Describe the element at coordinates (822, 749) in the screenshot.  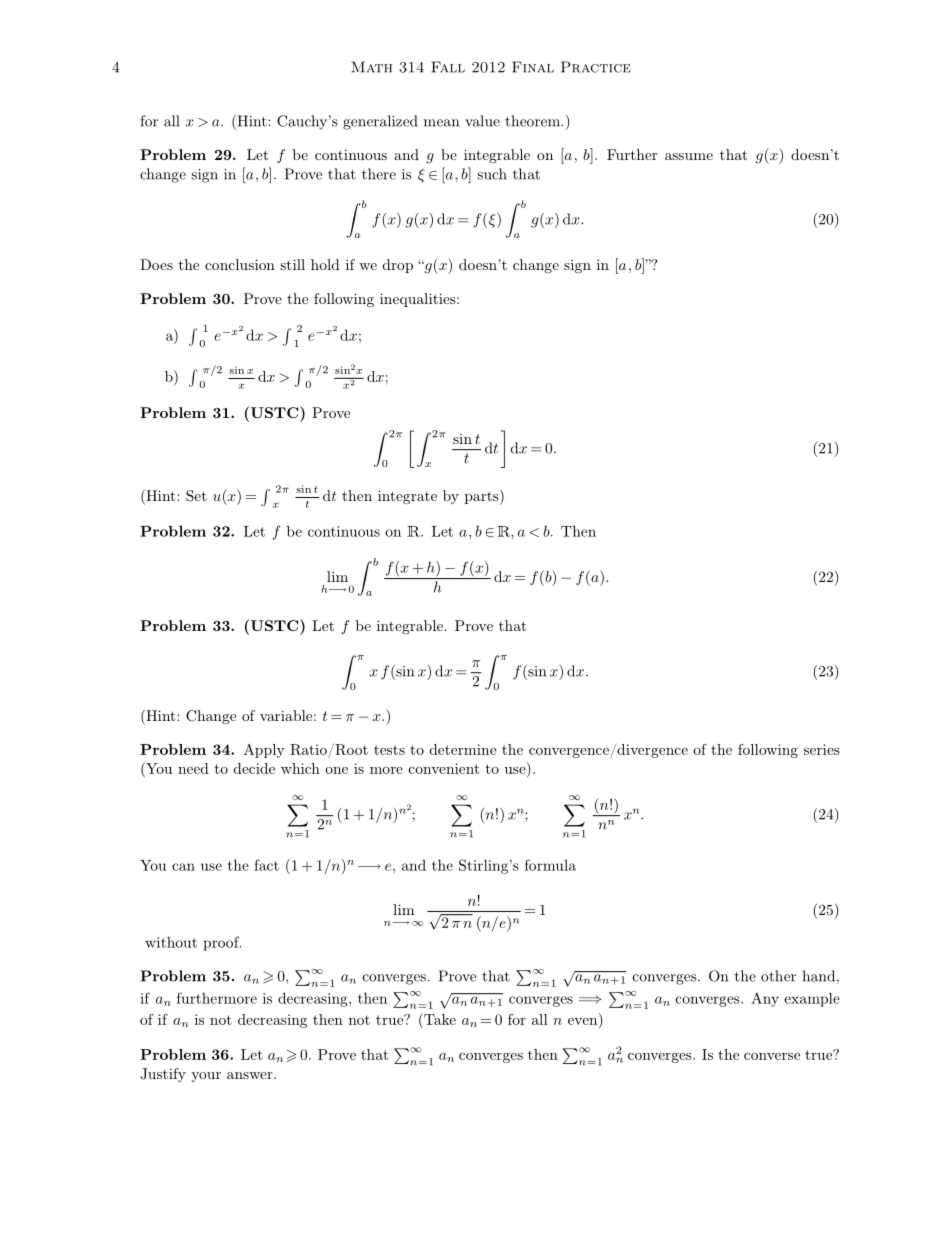
I see `series` at that location.
